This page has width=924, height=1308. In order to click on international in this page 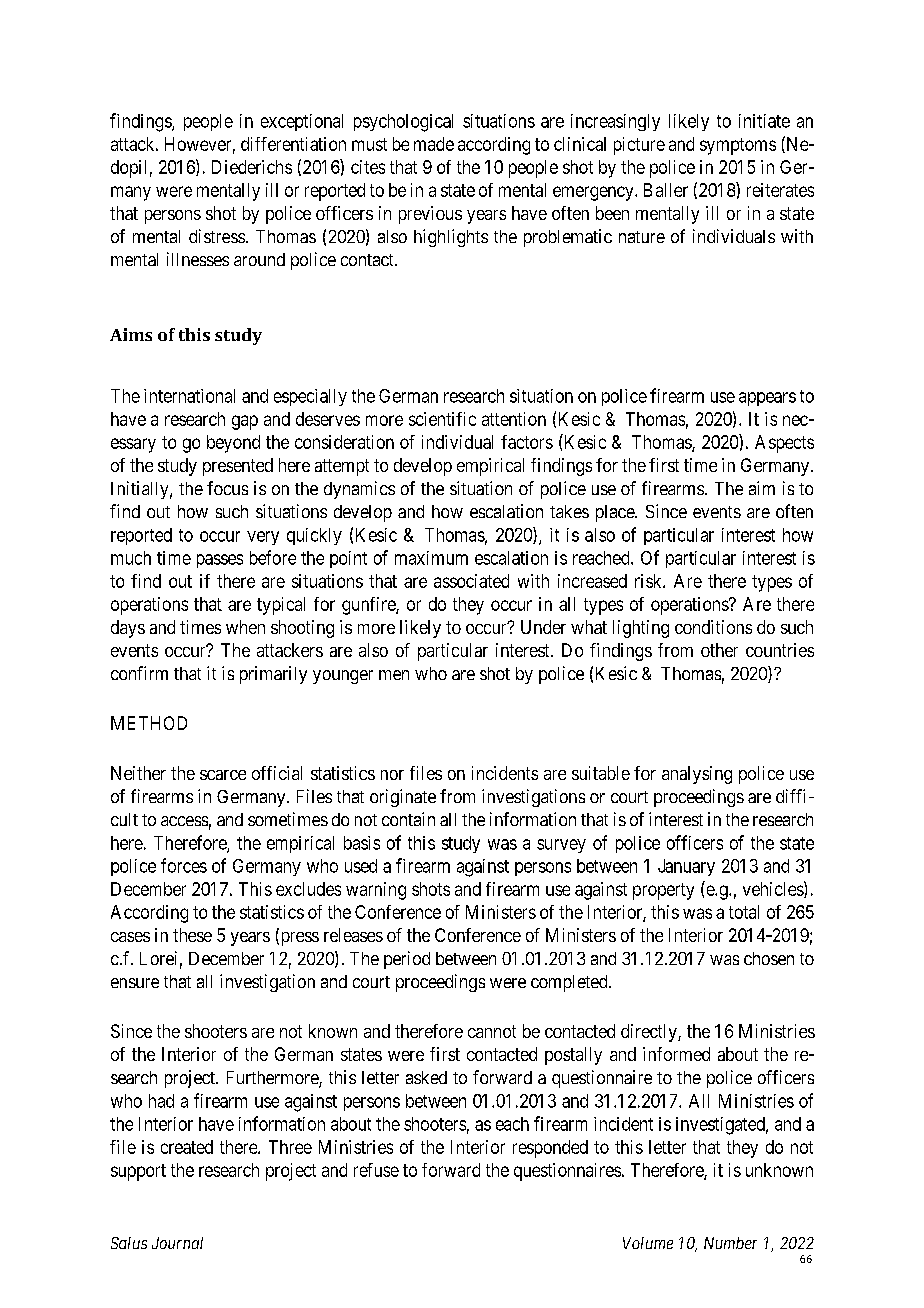, I will do `click(189, 396)`.
